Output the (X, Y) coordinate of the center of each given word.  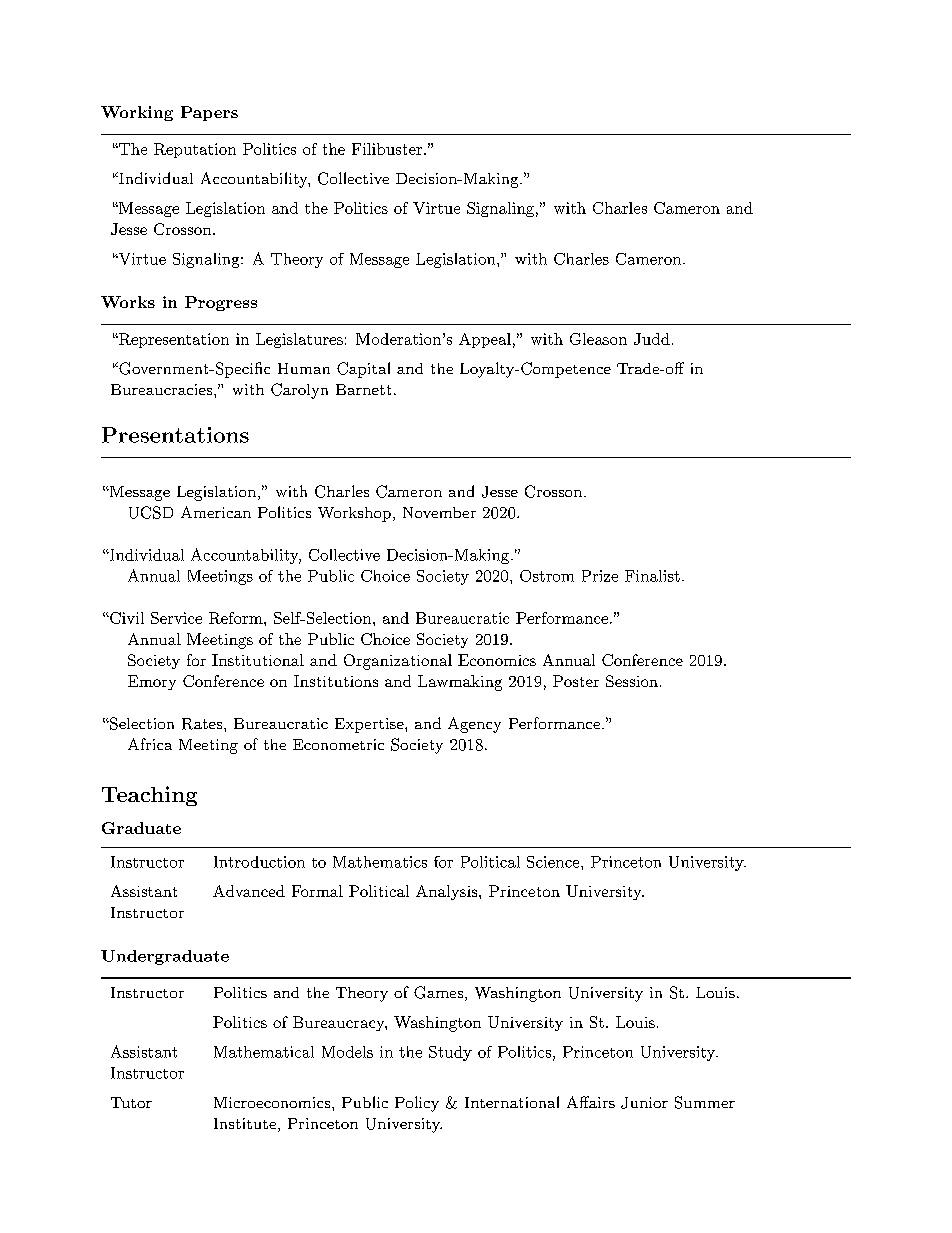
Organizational (398, 662)
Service (176, 618)
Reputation (195, 150)
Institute (245, 1123)
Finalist (652, 576)
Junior (644, 1103)
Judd (652, 339)
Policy (417, 1104)
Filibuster (387, 149)
